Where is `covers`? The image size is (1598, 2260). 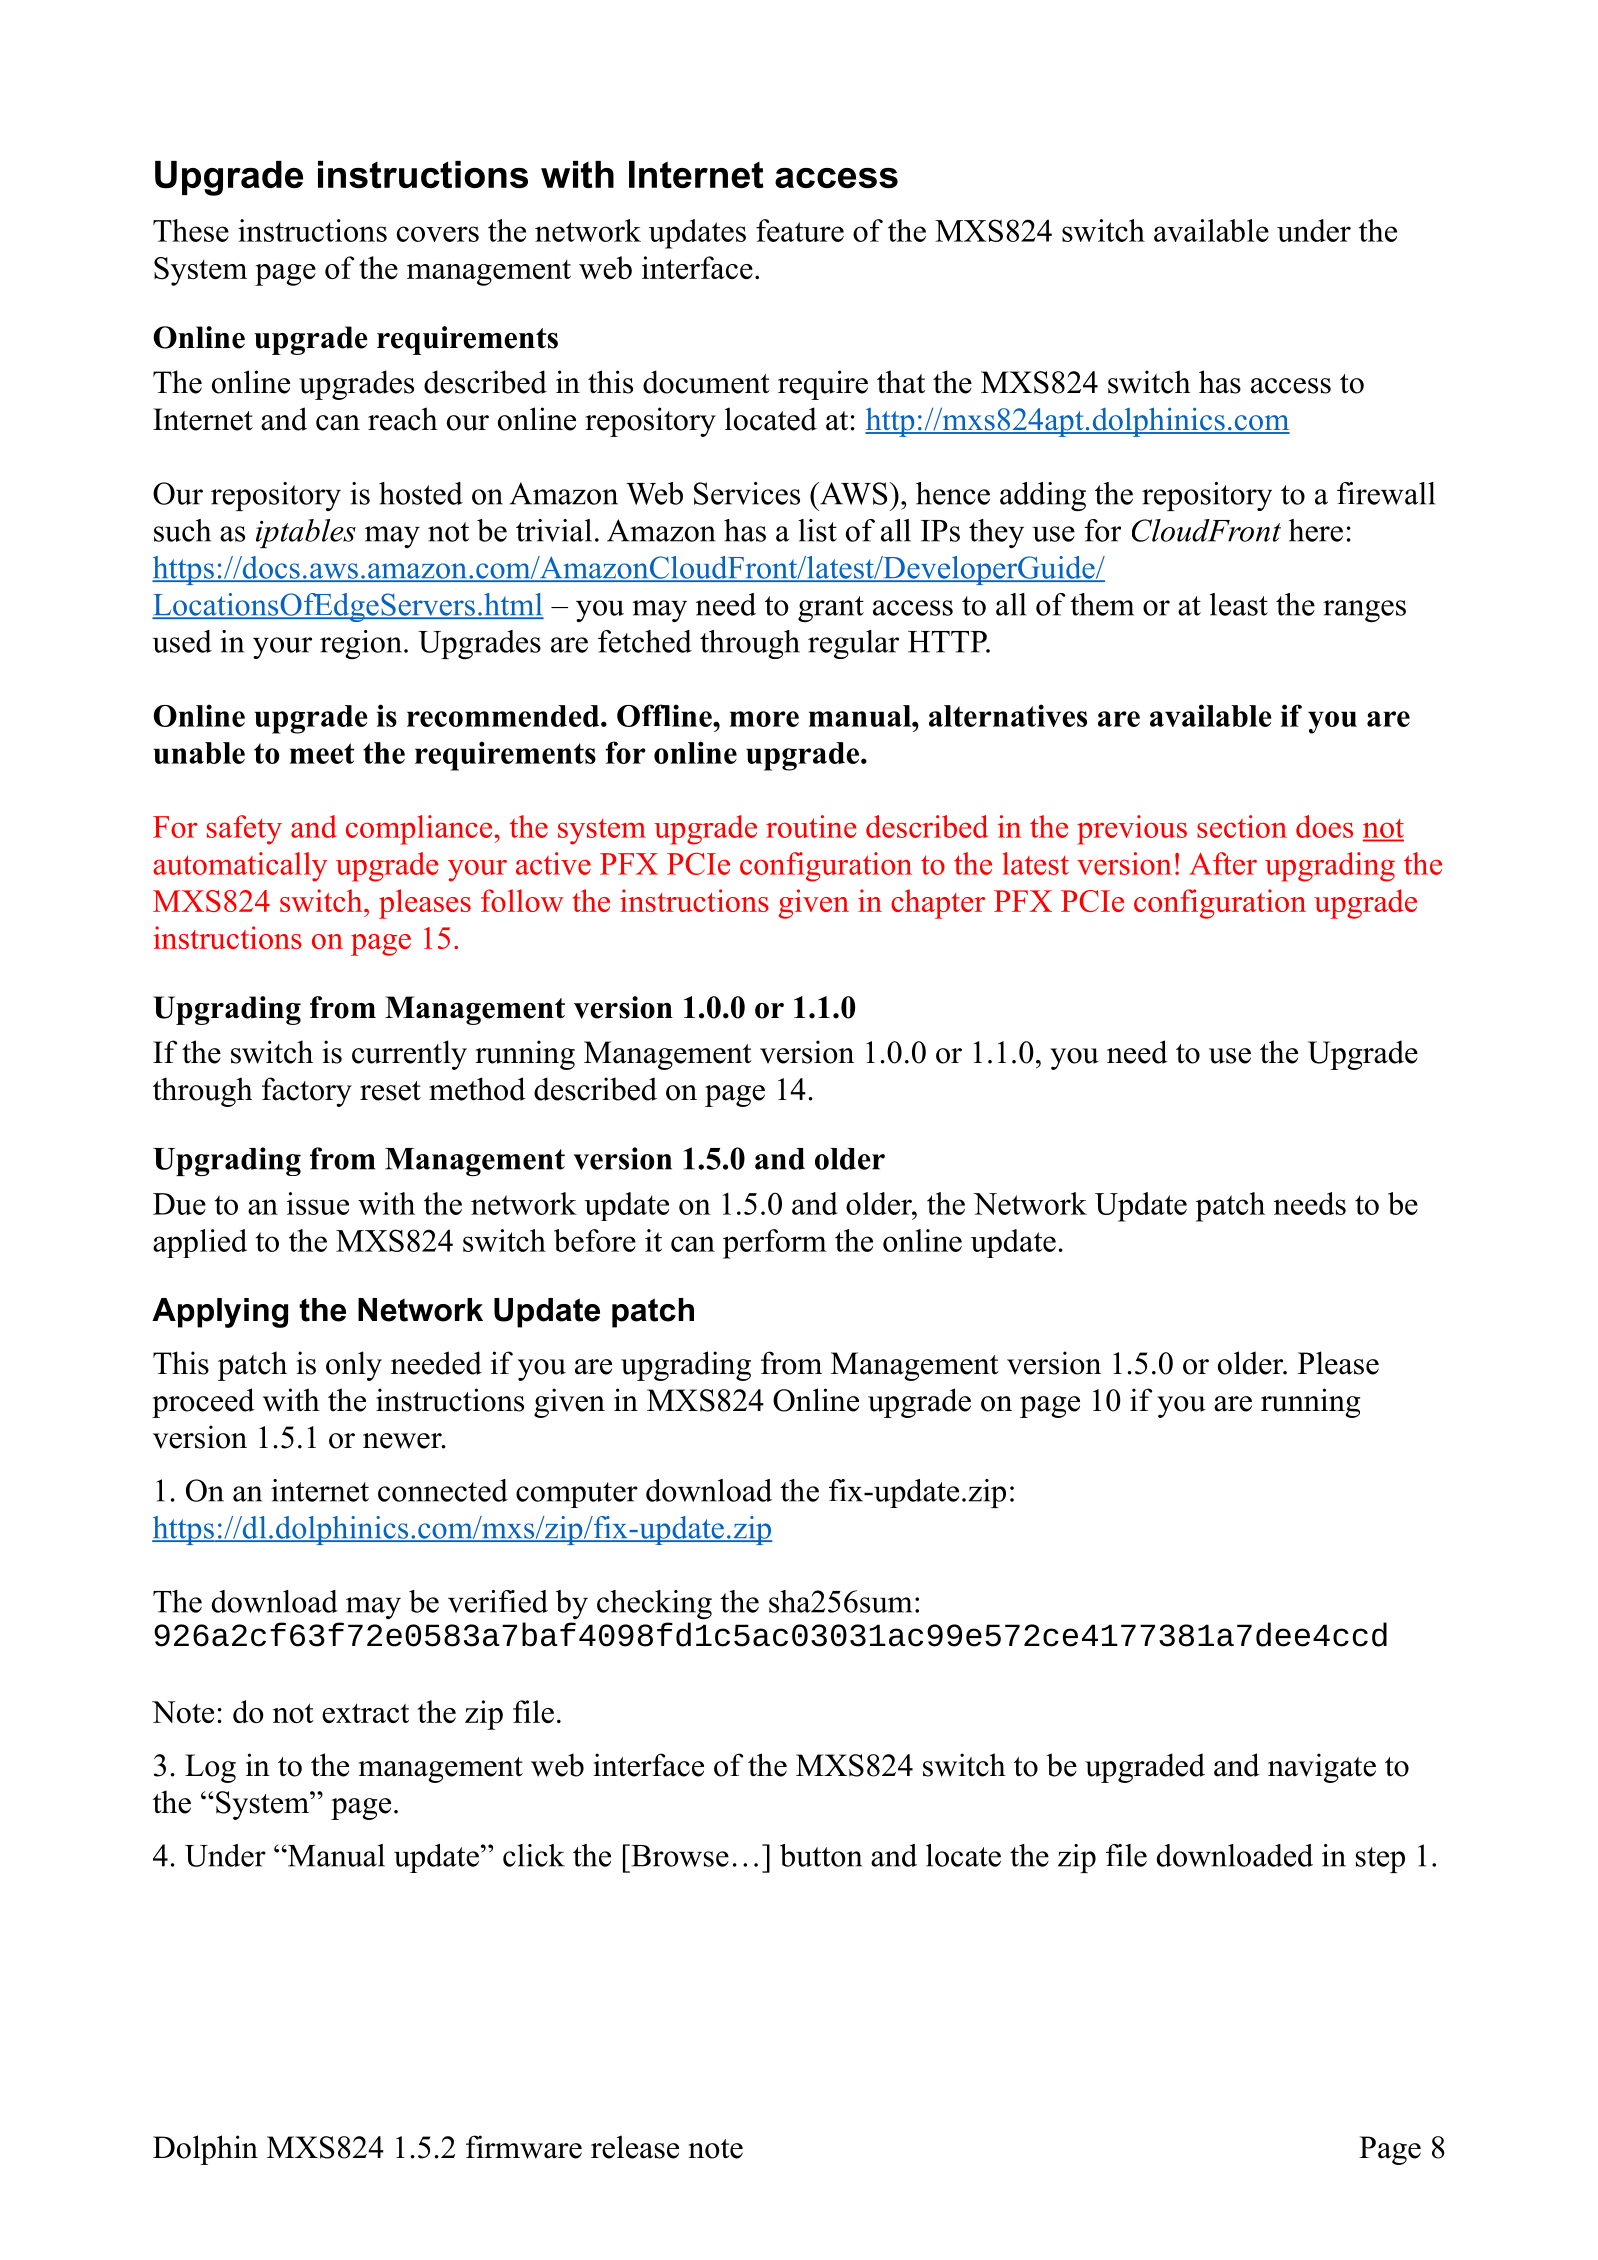
covers is located at coordinates (438, 234).
